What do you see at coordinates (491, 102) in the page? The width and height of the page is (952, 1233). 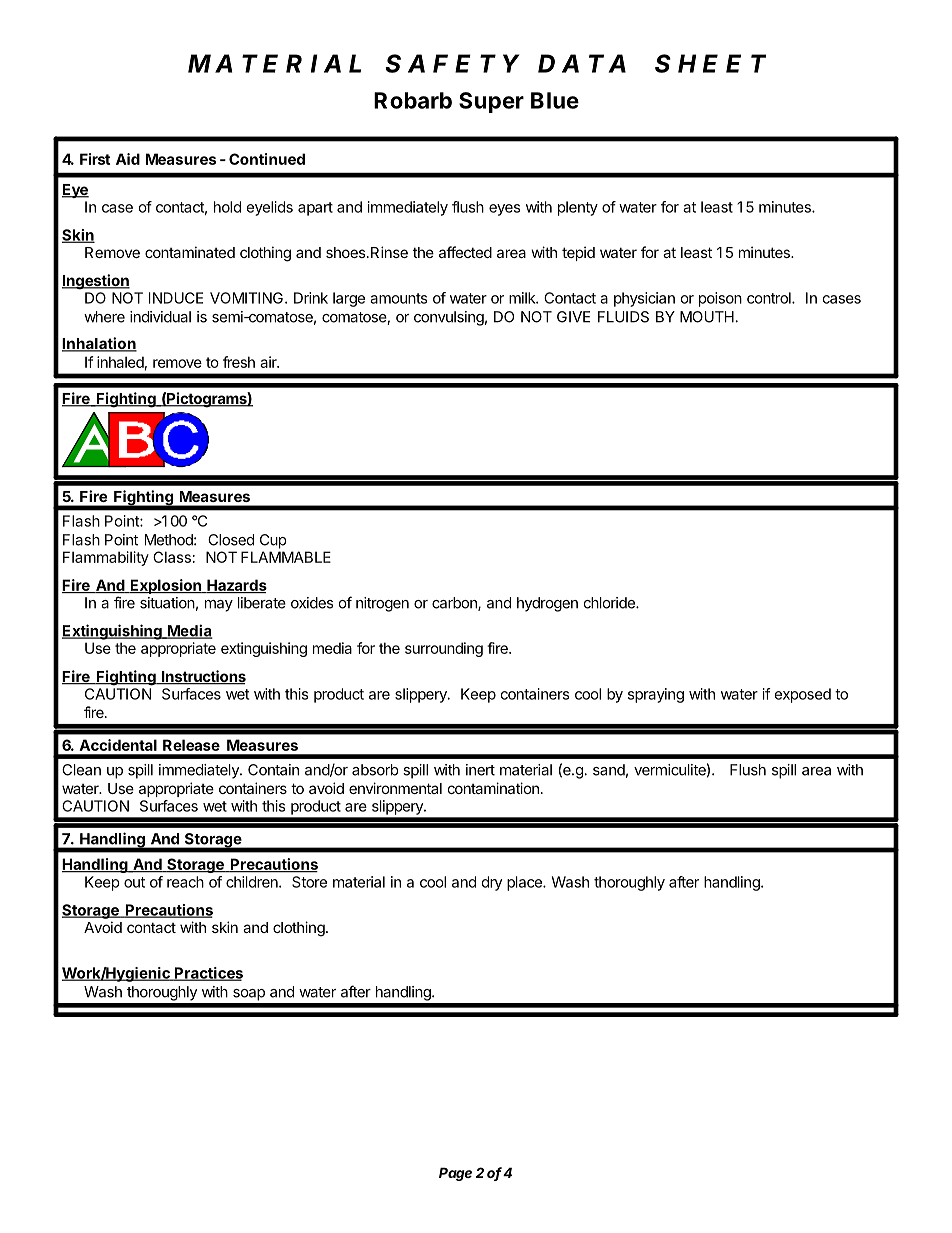 I see `Super` at bounding box center [491, 102].
